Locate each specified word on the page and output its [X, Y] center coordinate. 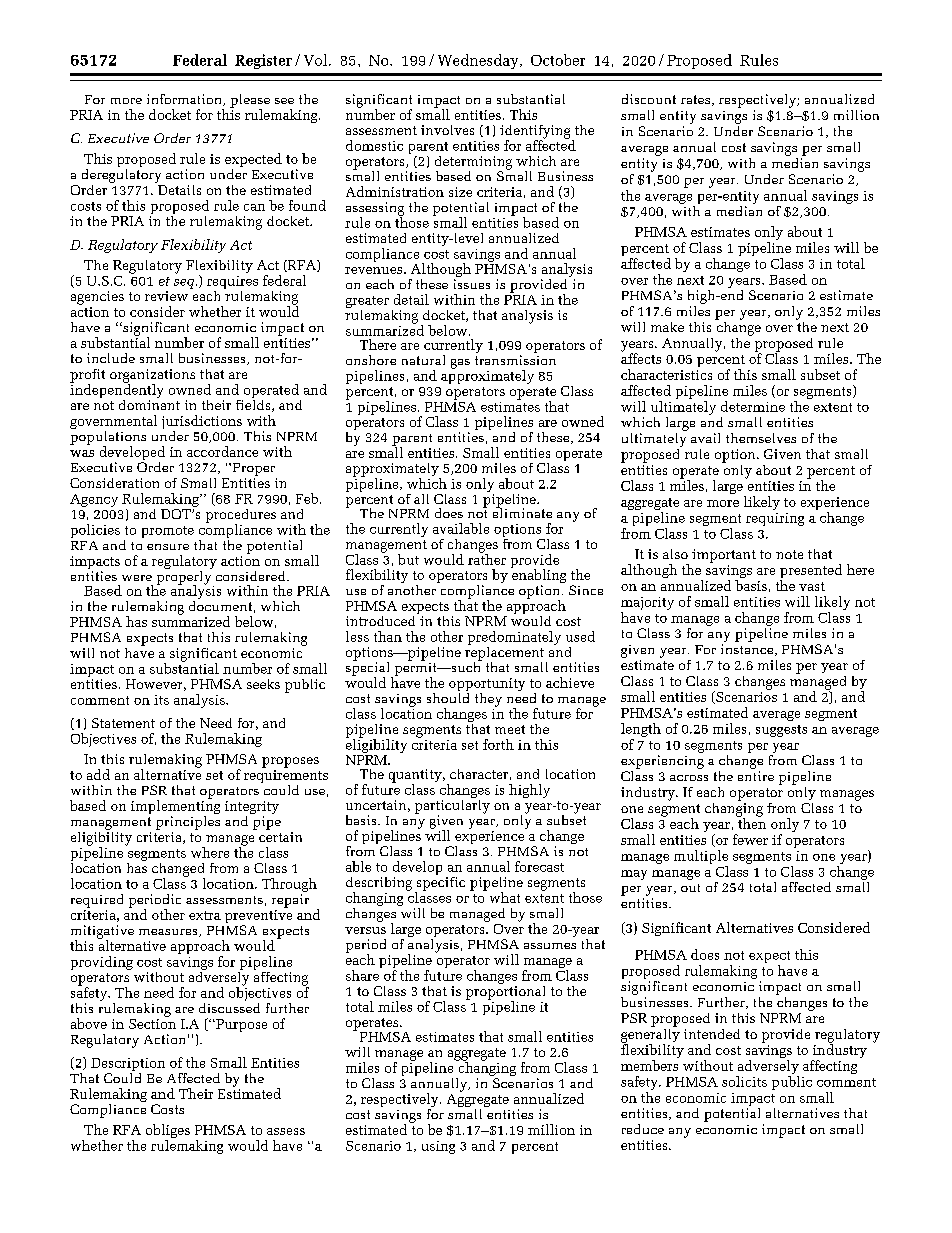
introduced [382, 619]
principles [188, 821]
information [185, 100]
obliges [168, 1132]
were [137, 578]
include [111, 358]
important [724, 556]
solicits [744, 1081]
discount [649, 99]
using [438, 1147]
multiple [701, 858]
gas [460, 364]
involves [447, 130]
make [667, 327]
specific [440, 883]
